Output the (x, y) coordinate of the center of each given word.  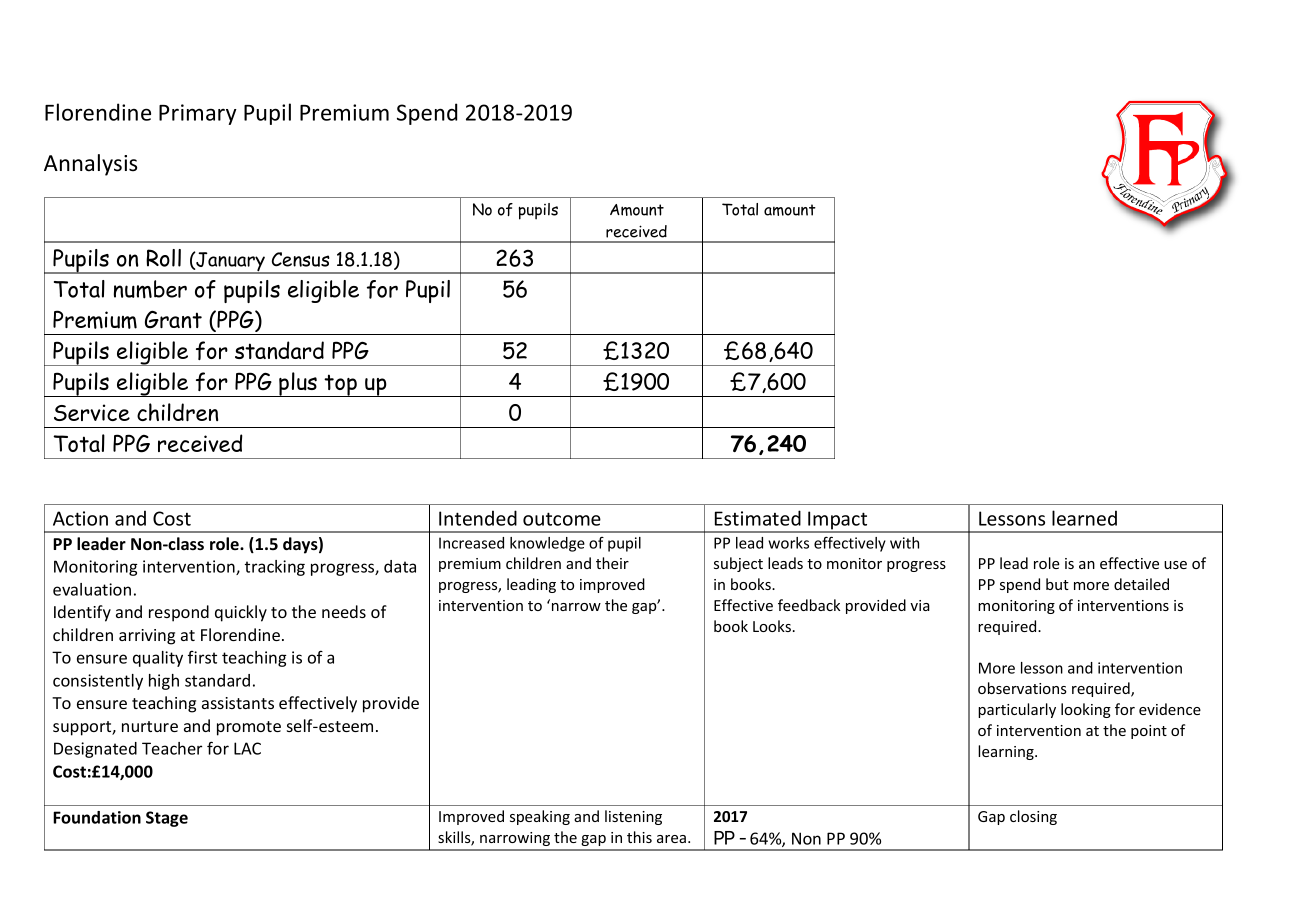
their (612, 563)
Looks (772, 626)
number (150, 289)
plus (298, 384)
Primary (198, 114)
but (1057, 584)
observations (1022, 688)
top (341, 385)
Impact (838, 521)
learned (1084, 518)
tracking (275, 568)
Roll (163, 258)
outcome (562, 519)
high (164, 682)
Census (301, 259)
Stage (167, 819)
